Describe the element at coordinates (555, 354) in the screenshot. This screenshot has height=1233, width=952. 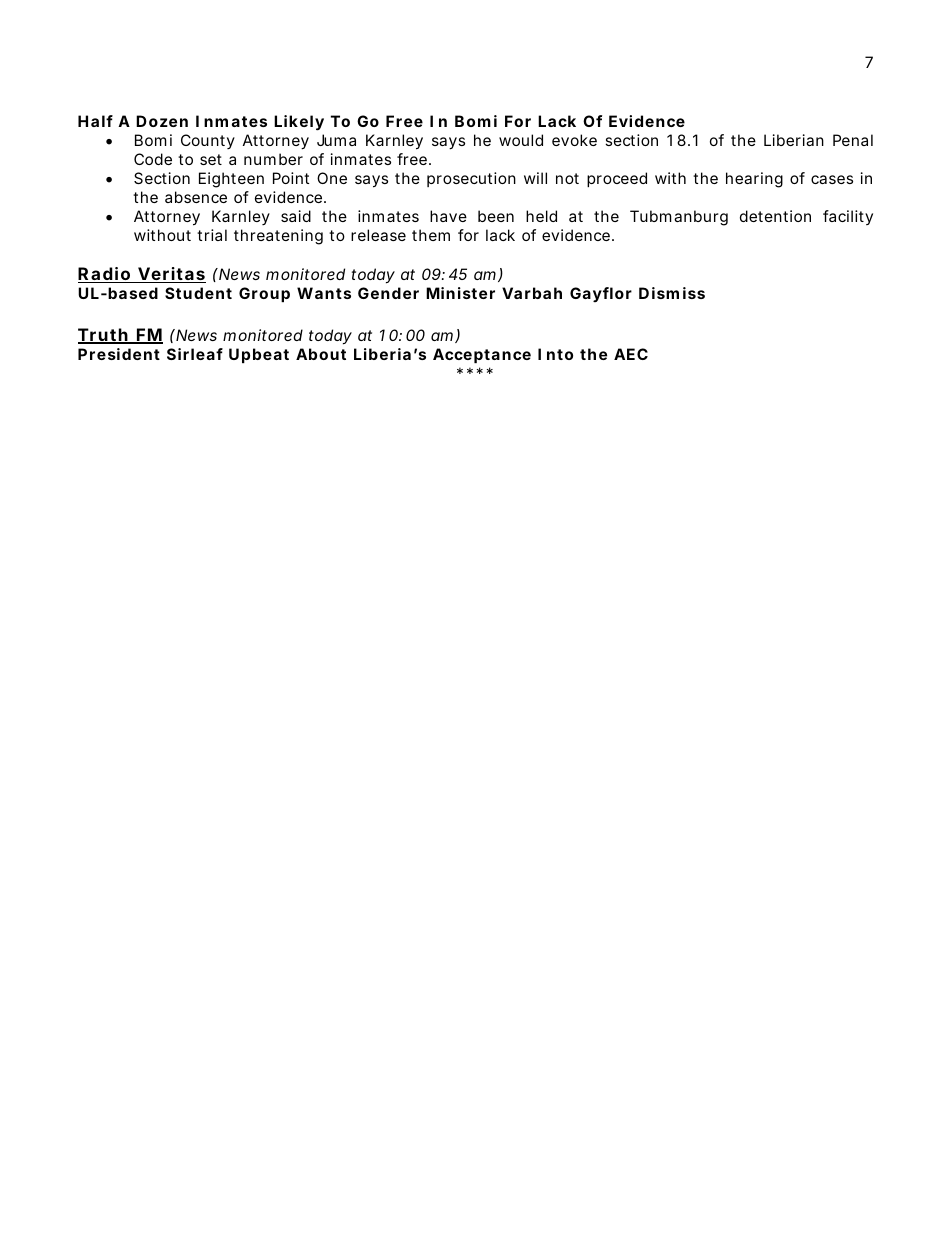
I see `Into` at that location.
